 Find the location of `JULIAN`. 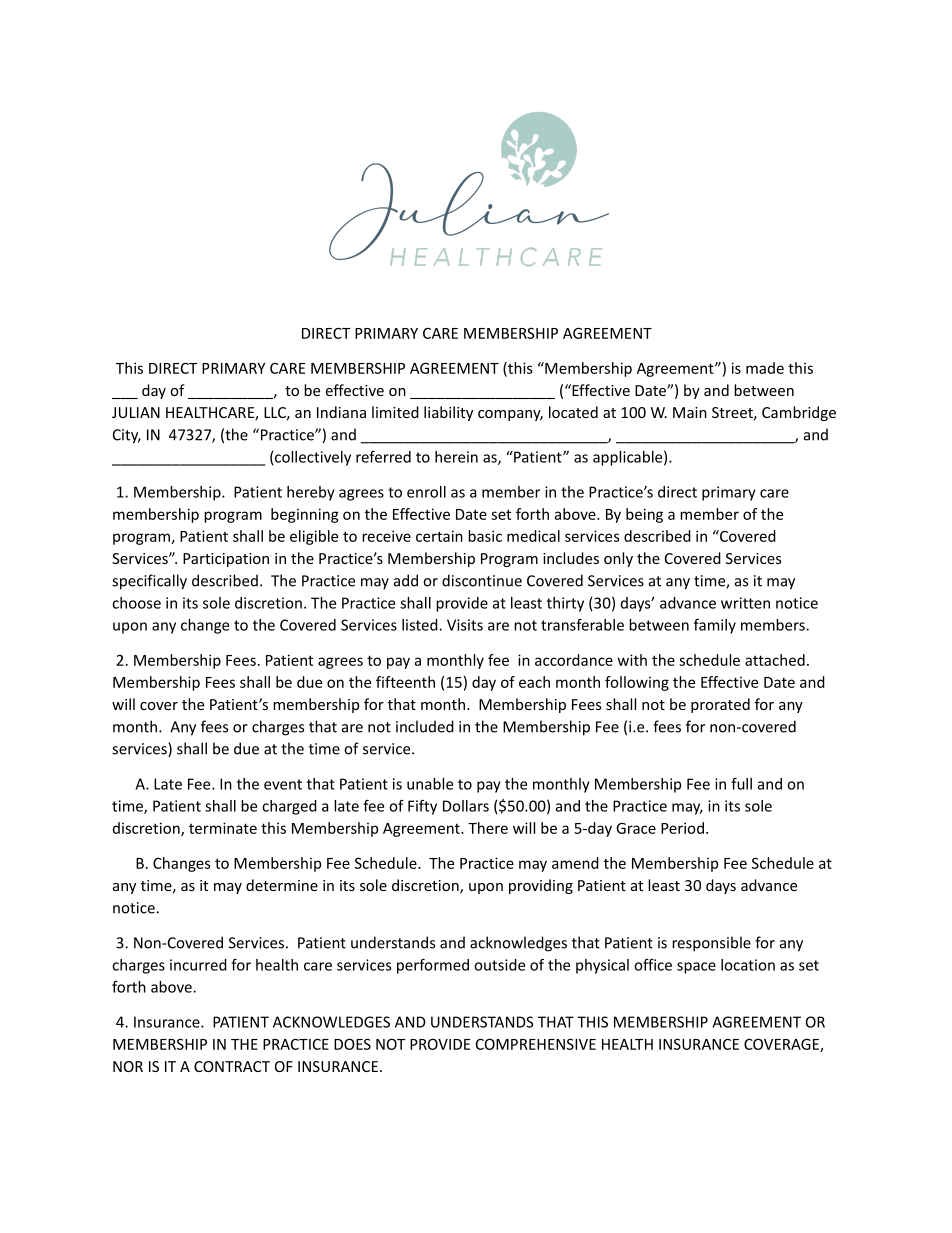

JULIAN is located at coordinates (136, 412).
